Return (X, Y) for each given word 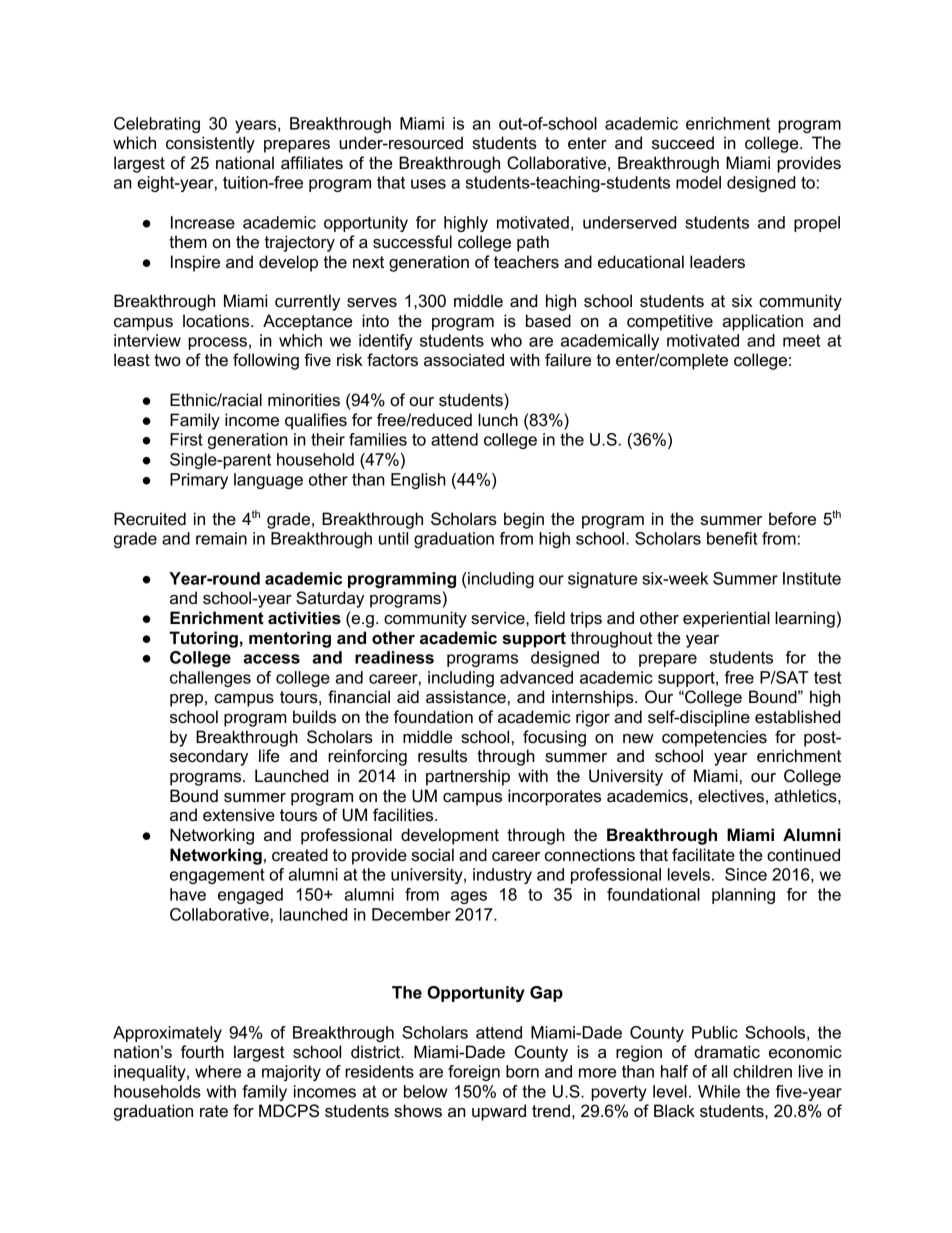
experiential (726, 619)
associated (464, 360)
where (218, 1071)
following (266, 361)
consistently (210, 144)
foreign (474, 1073)
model (698, 182)
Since (746, 874)
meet (801, 340)
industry (502, 876)
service (499, 618)
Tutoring (203, 639)
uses (428, 184)
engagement (217, 876)
